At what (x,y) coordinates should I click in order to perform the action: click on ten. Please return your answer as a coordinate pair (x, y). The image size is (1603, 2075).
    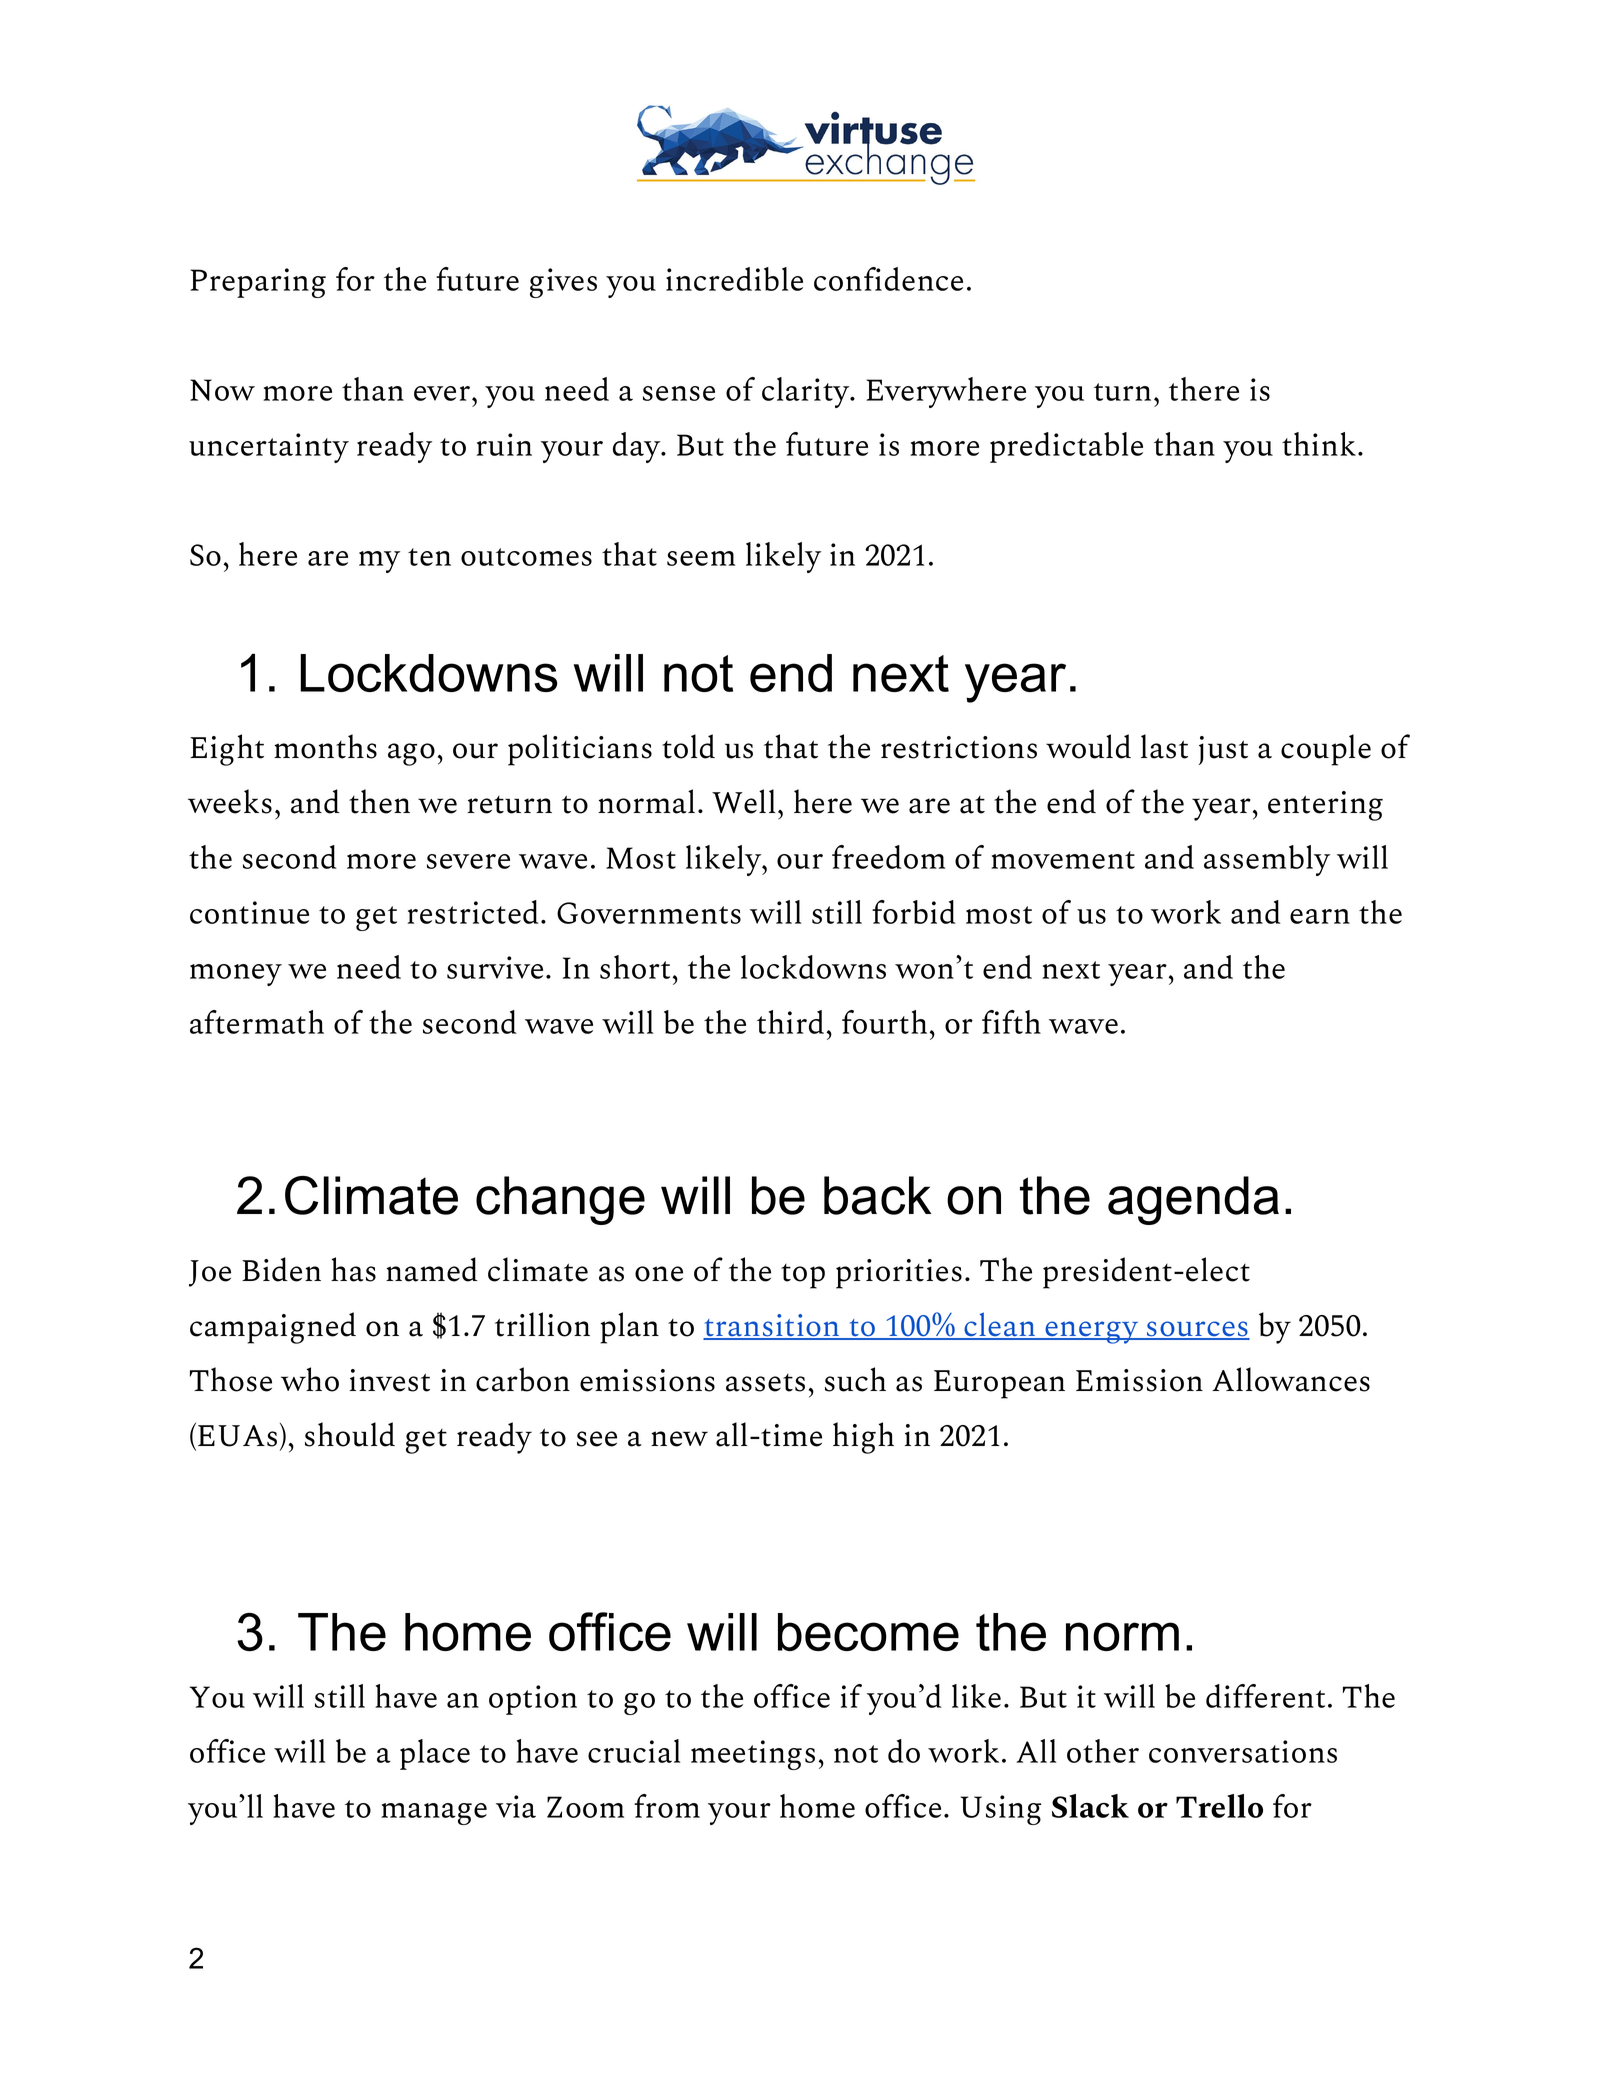
    Looking at the image, I should click on (429, 557).
